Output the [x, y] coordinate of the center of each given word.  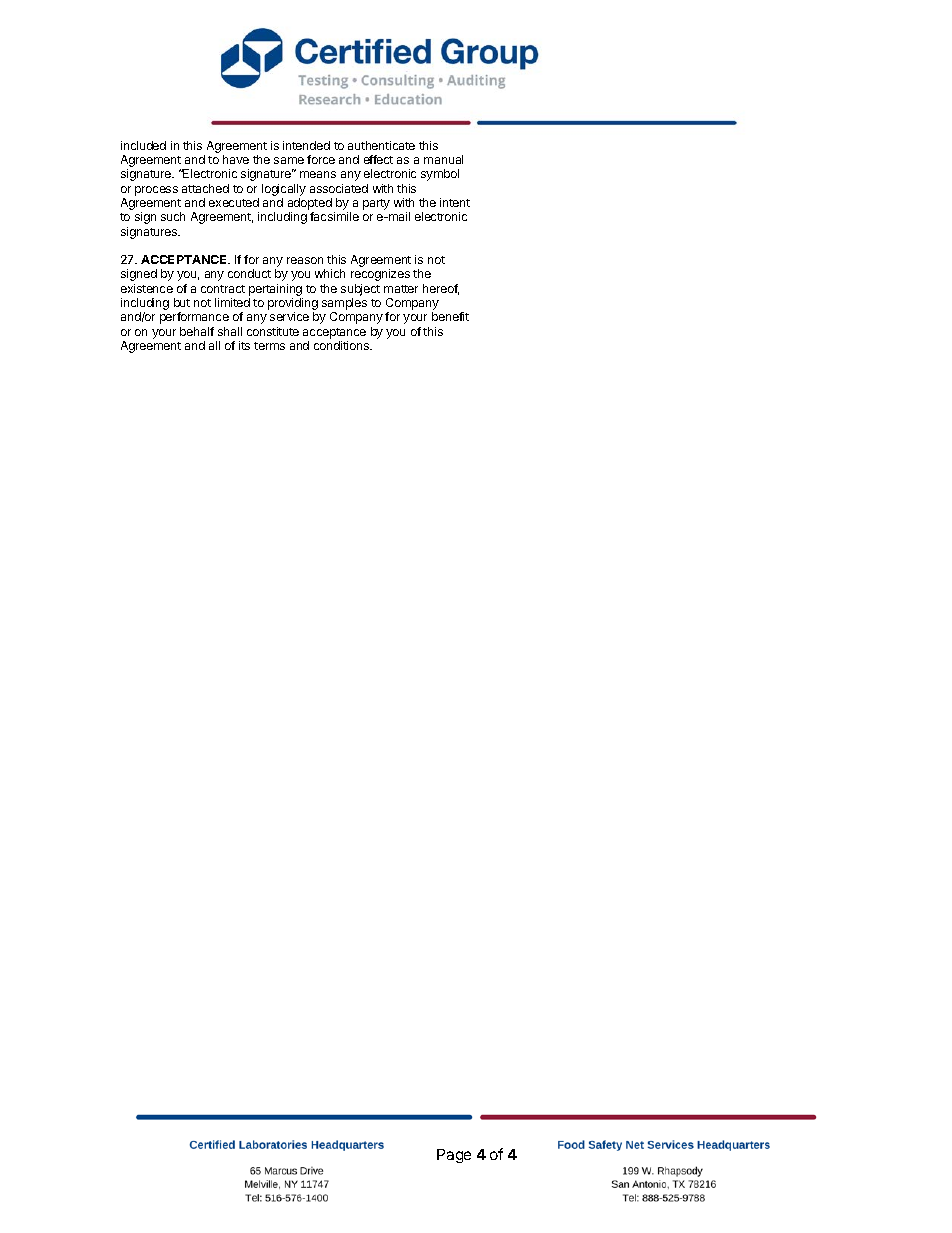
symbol [440, 175]
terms [269, 346]
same [289, 160]
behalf [197, 331]
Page [454, 1156]
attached [205, 188]
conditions [342, 345]
